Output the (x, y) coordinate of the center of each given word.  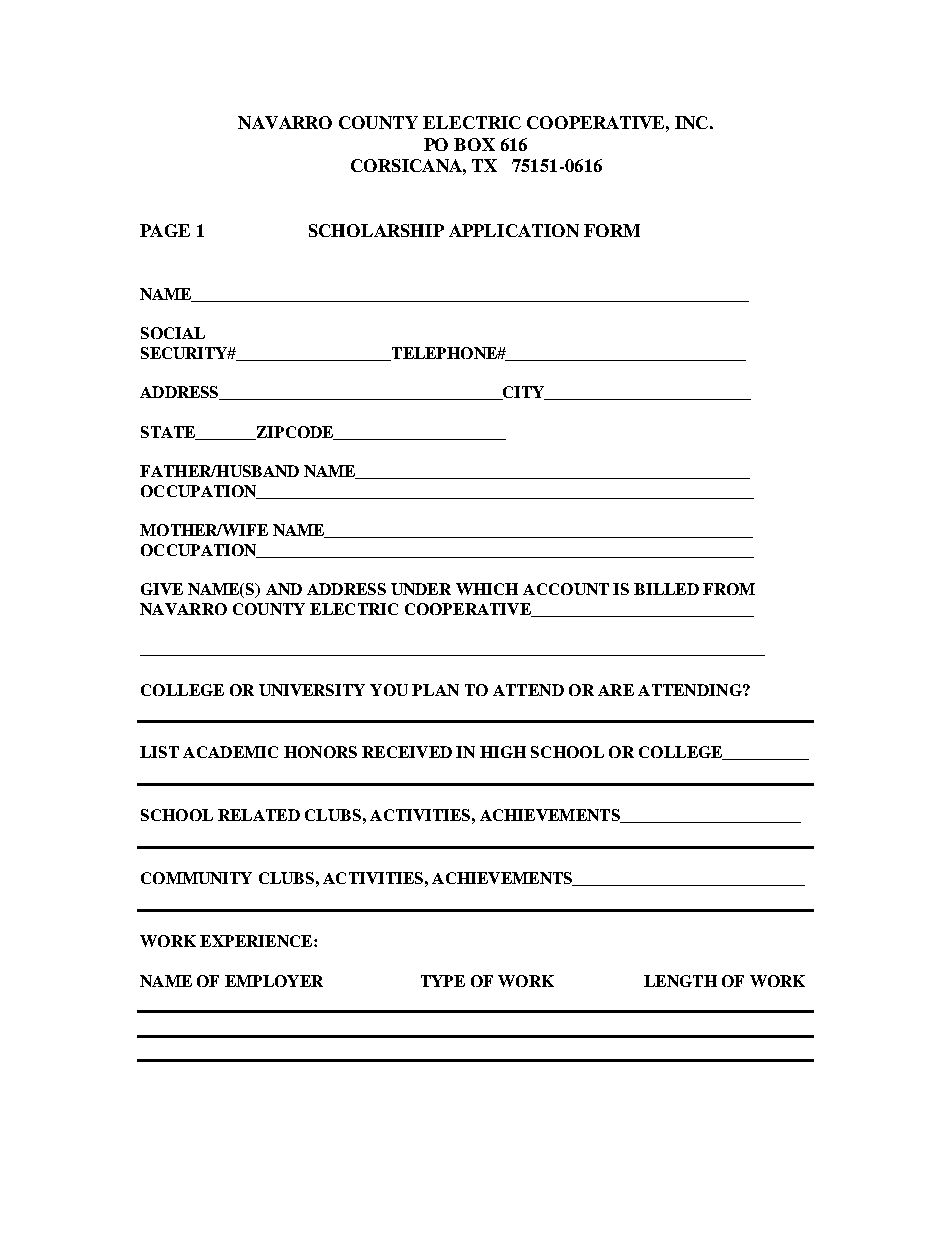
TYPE (443, 981)
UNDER (421, 589)
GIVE (162, 589)
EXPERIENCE (257, 941)
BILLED (666, 589)
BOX (474, 144)
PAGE (165, 230)
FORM (612, 230)
